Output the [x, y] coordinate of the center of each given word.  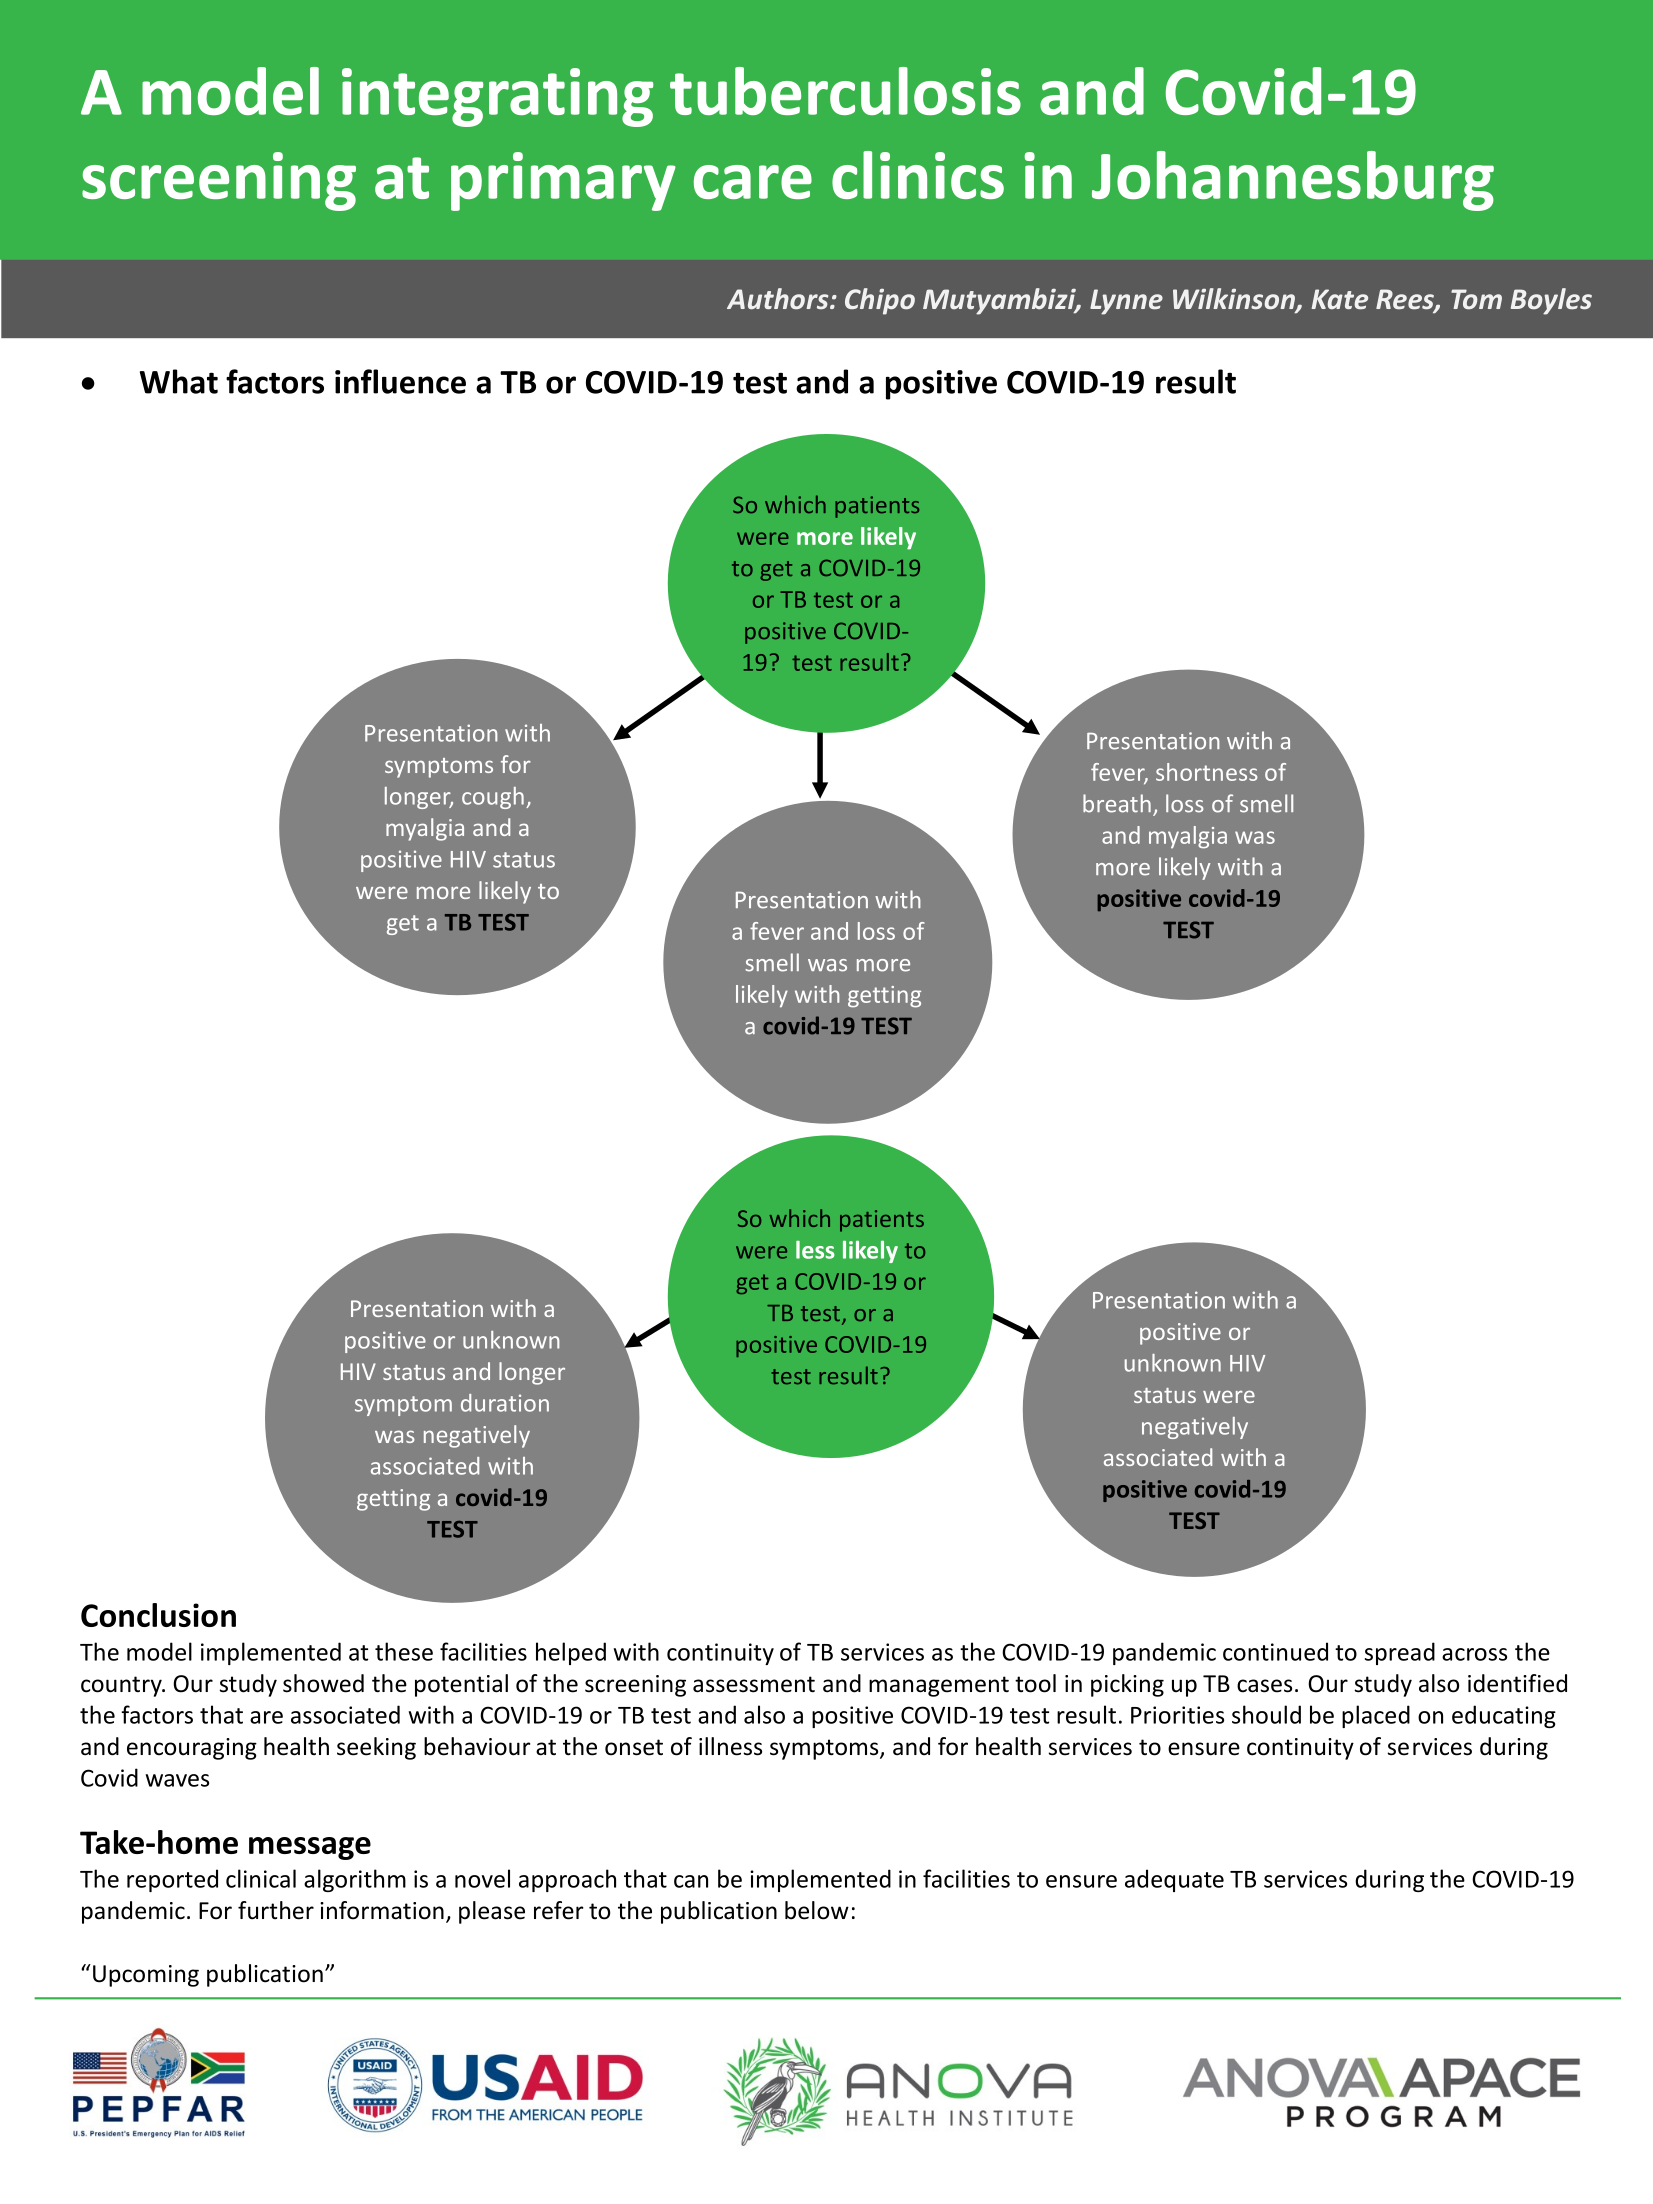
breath [1117, 803]
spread [1400, 1653]
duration [505, 1403]
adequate [1174, 1880]
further [276, 1910]
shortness [1207, 772]
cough [493, 798]
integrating [497, 97]
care [753, 182]
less [815, 1250]
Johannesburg [1293, 181]
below [817, 1910]
